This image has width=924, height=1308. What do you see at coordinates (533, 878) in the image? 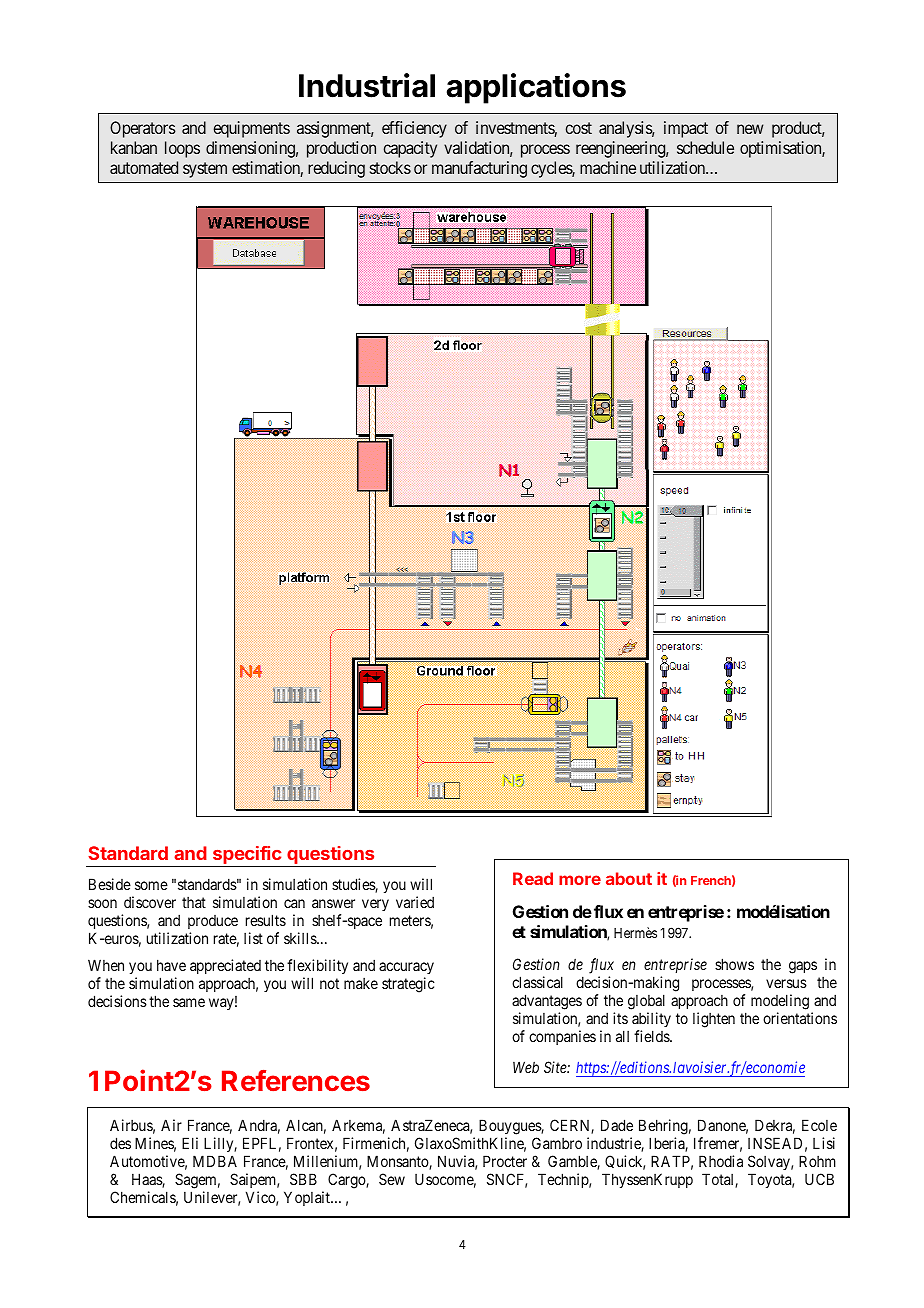
I see `Read` at bounding box center [533, 878].
